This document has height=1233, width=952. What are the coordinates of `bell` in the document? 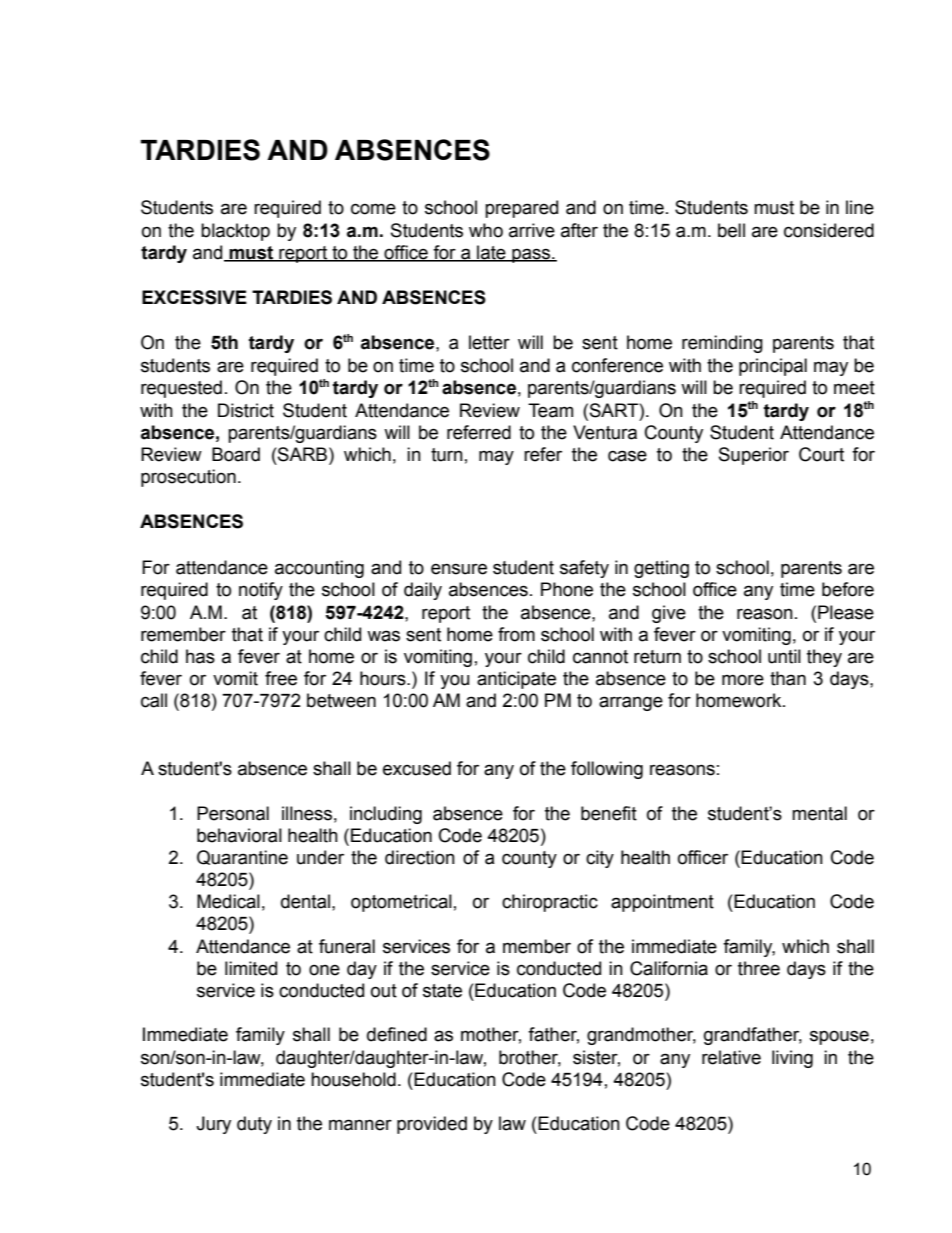 It's located at (731, 230).
